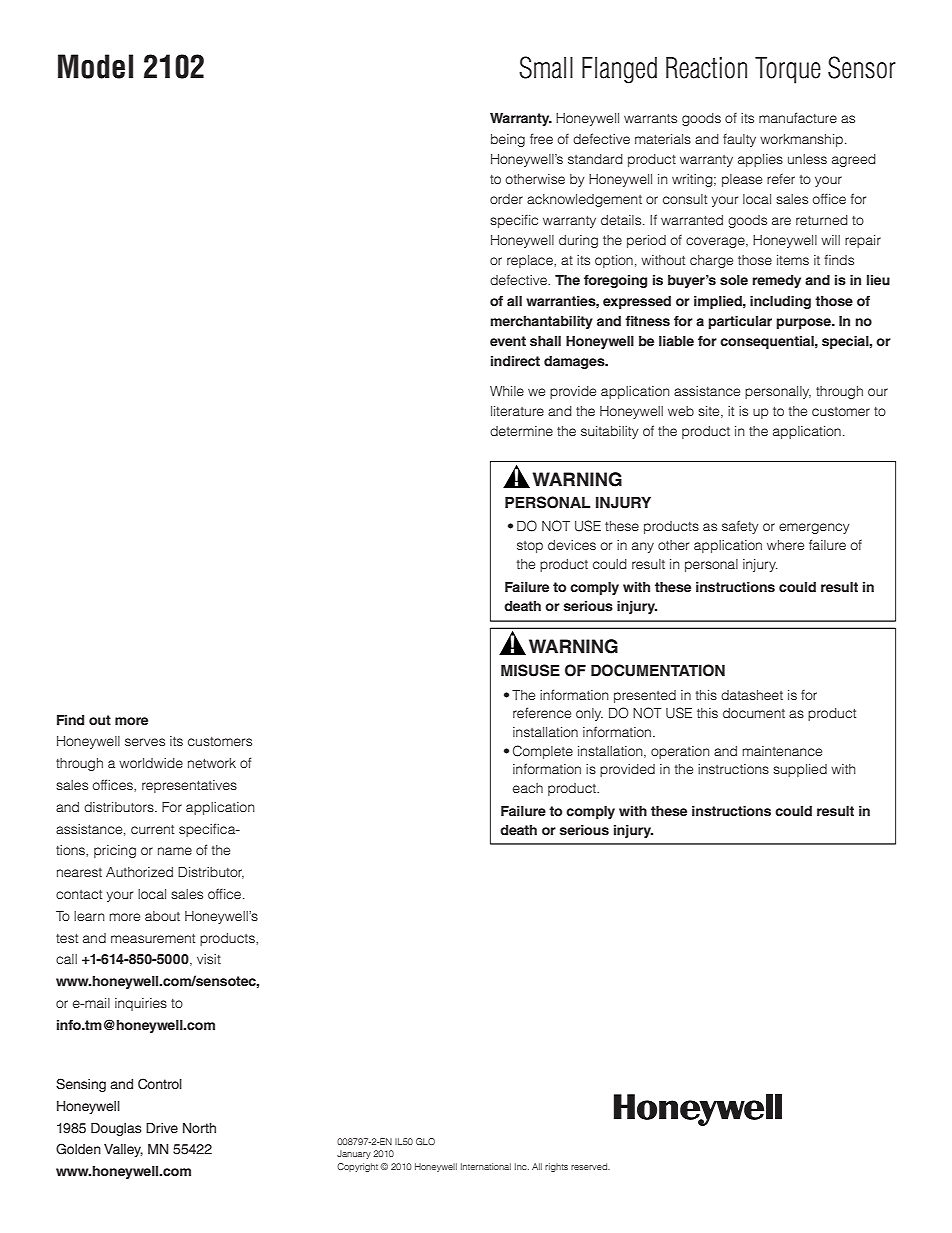 The image size is (952, 1233). What do you see at coordinates (95, 66) in the document?
I see `Model` at bounding box center [95, 66].
